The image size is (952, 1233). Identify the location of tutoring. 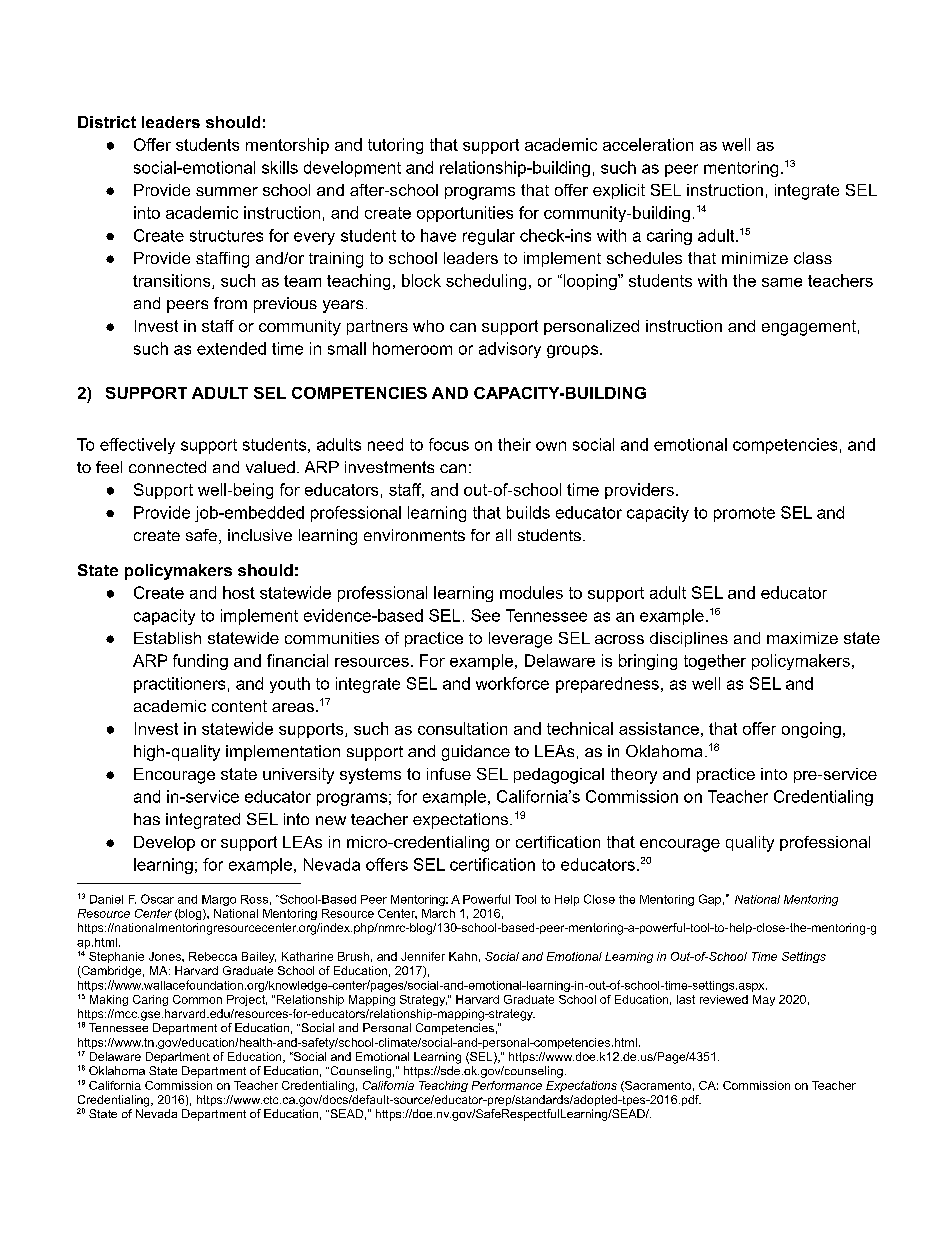
(395, 146).
